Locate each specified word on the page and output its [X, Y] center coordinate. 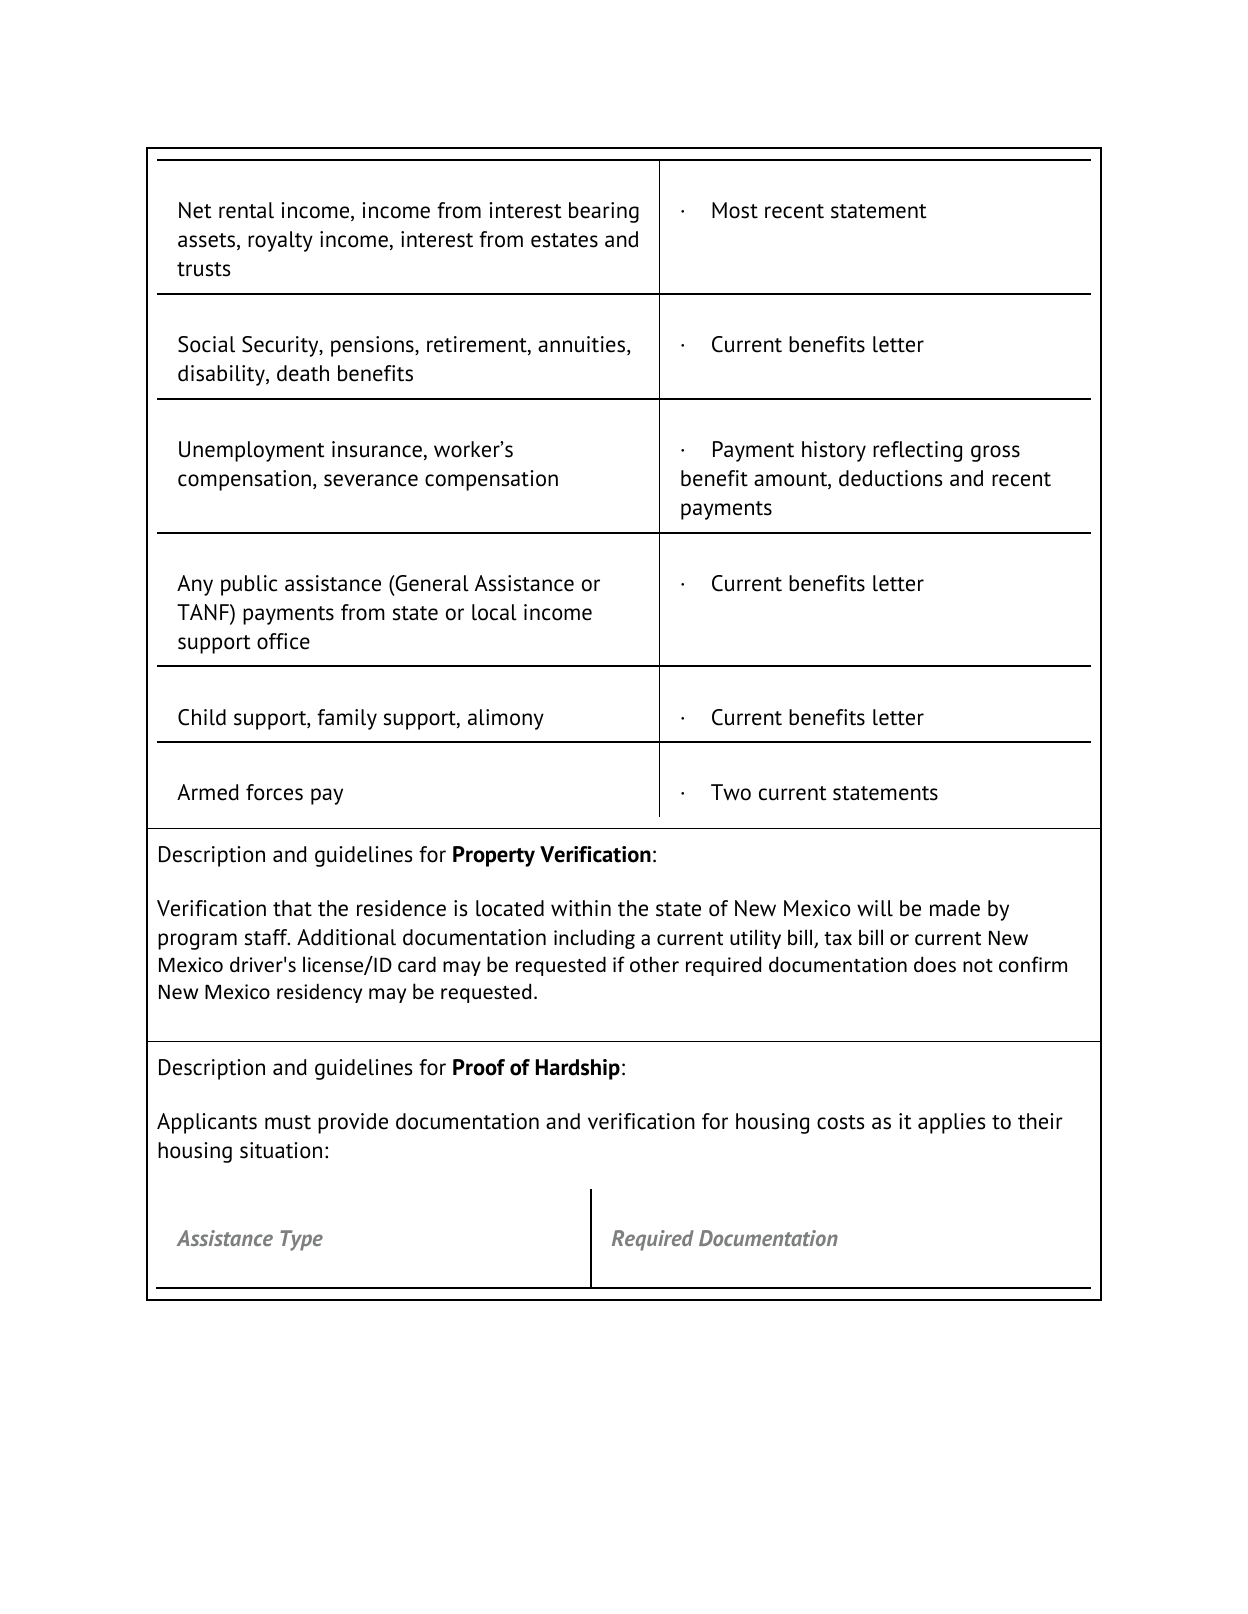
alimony [506, 719]
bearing [604, 212]
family [347, 719]
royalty [280, 241]
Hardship [578, 1069]
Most [735, 210]
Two [731, 792]
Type [301, 1240]
